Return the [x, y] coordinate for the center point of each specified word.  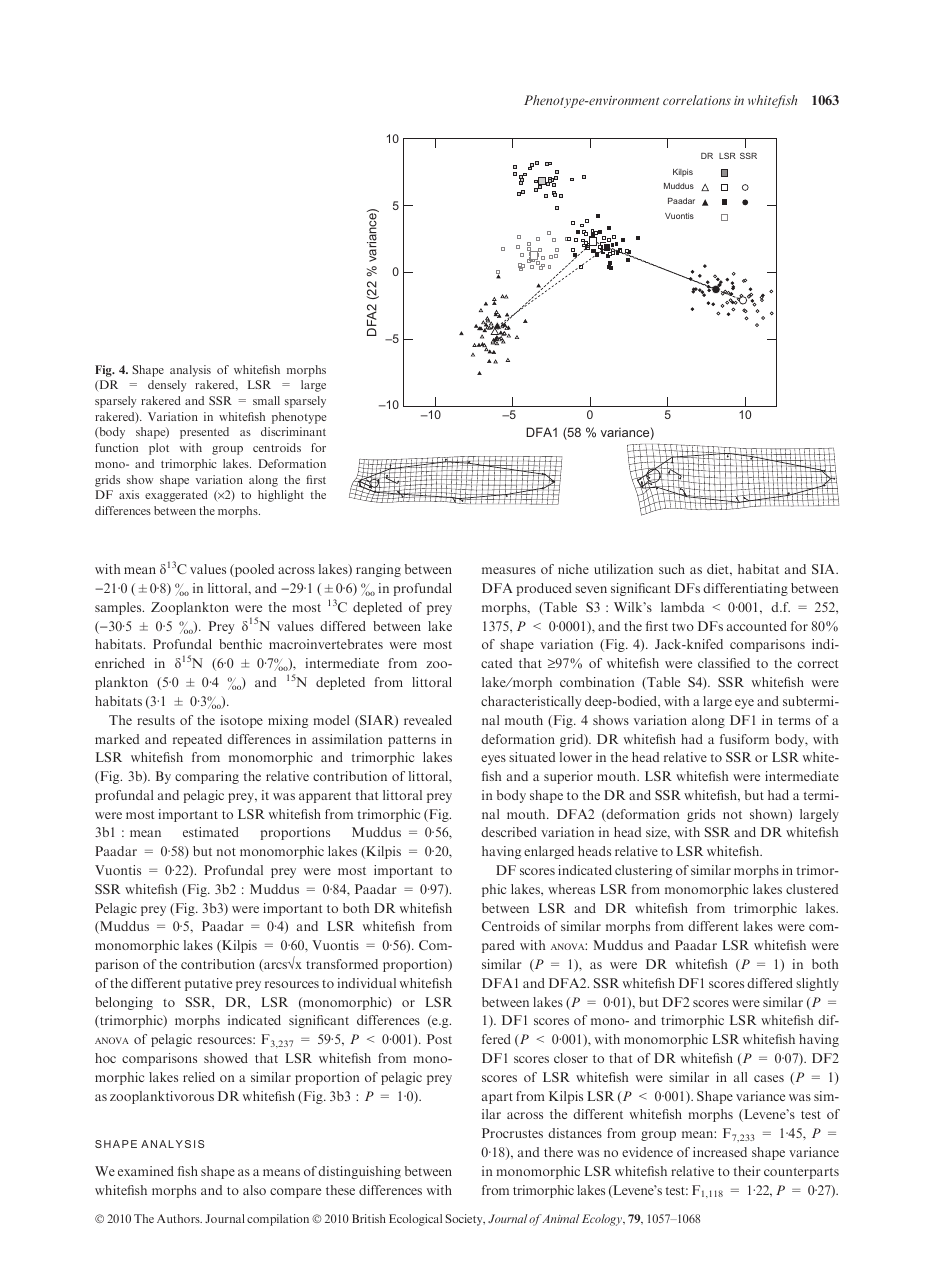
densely [167, 386]
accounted [757, 626]
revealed [428, 720]
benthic [240, 644]
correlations [697, 100]
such [672, 569]
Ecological [415, 1220]
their [747, 1171]
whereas [571, 889]
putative [208, 984]
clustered [812, 889]
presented [204, 433]
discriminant [293, 431]
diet [719, 569]
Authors [179, 1218]
